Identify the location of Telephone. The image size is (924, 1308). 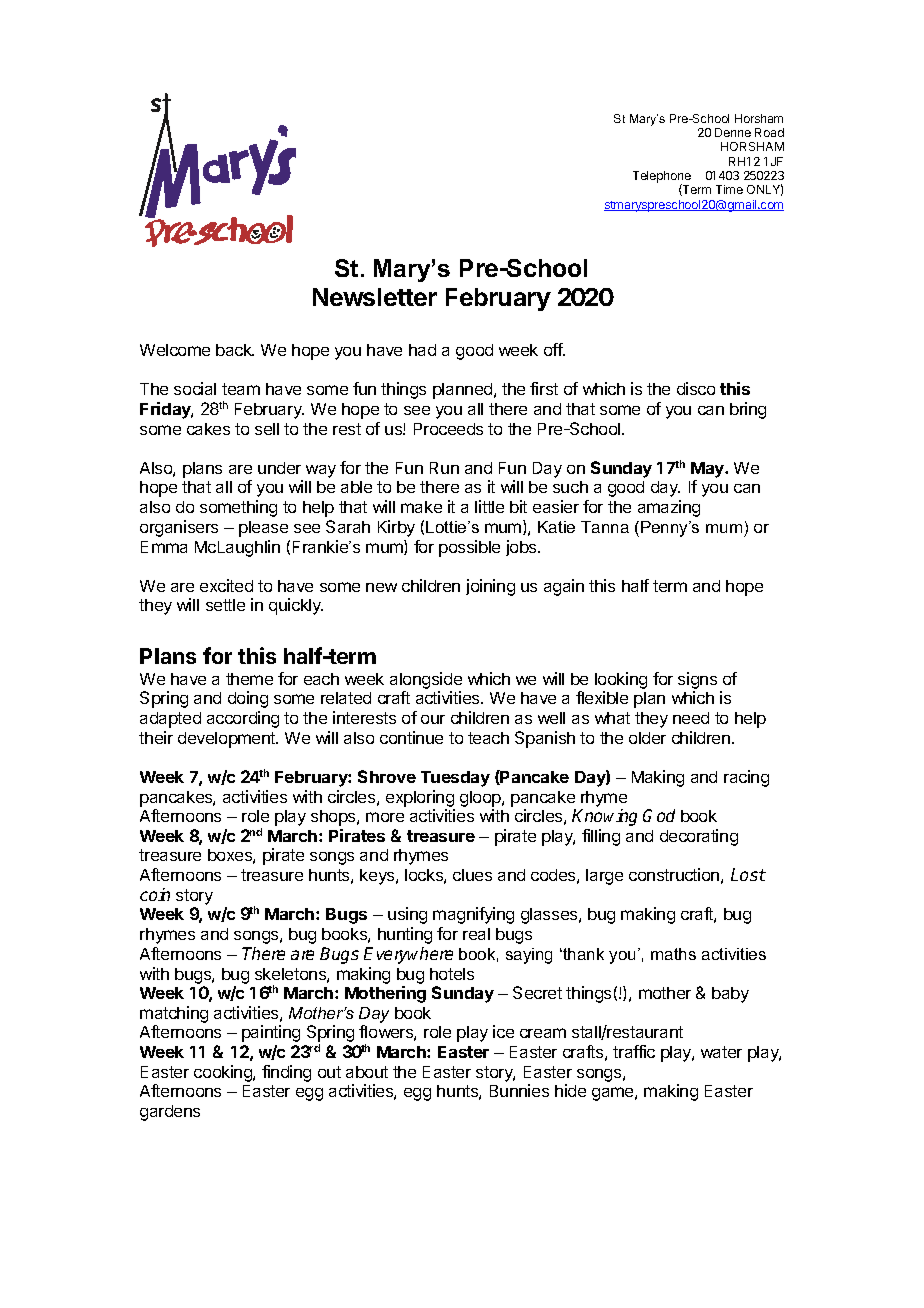
(662, 178).
